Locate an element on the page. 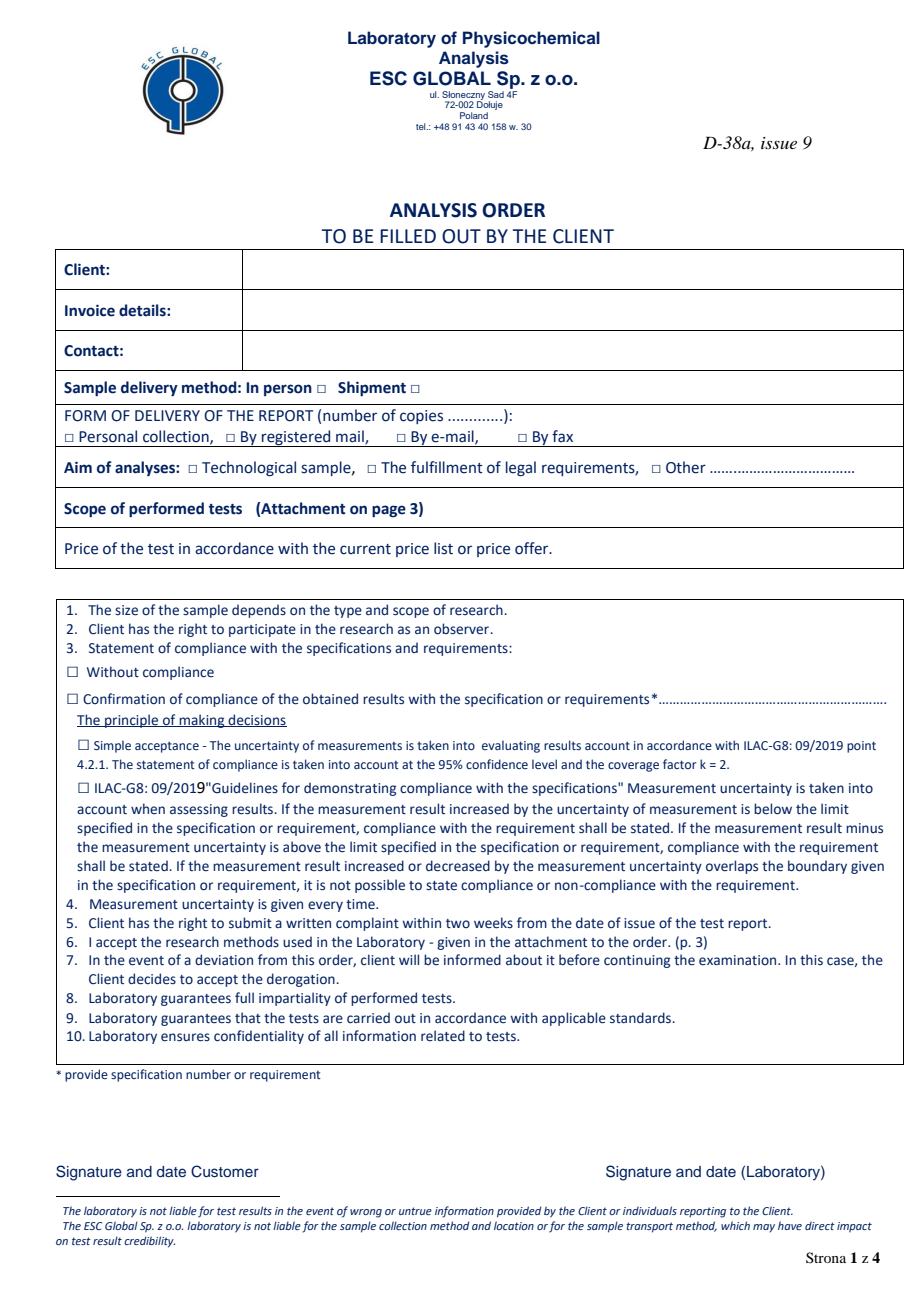 The height and width of the image is (1308, 924). credibility is located at coordinates (149, 1242).
